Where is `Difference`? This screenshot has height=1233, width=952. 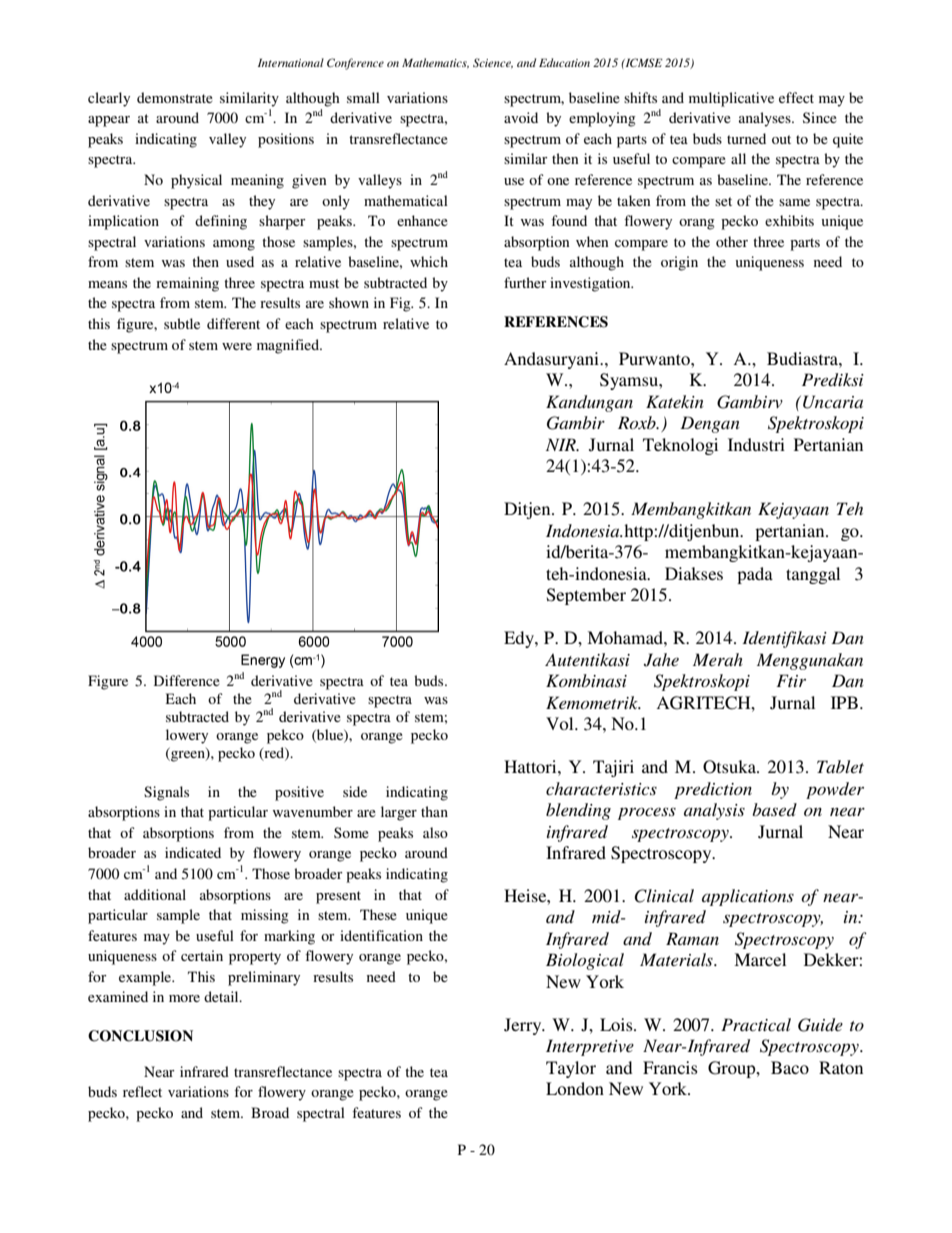 Difference is located at coordinates (187, 680).
